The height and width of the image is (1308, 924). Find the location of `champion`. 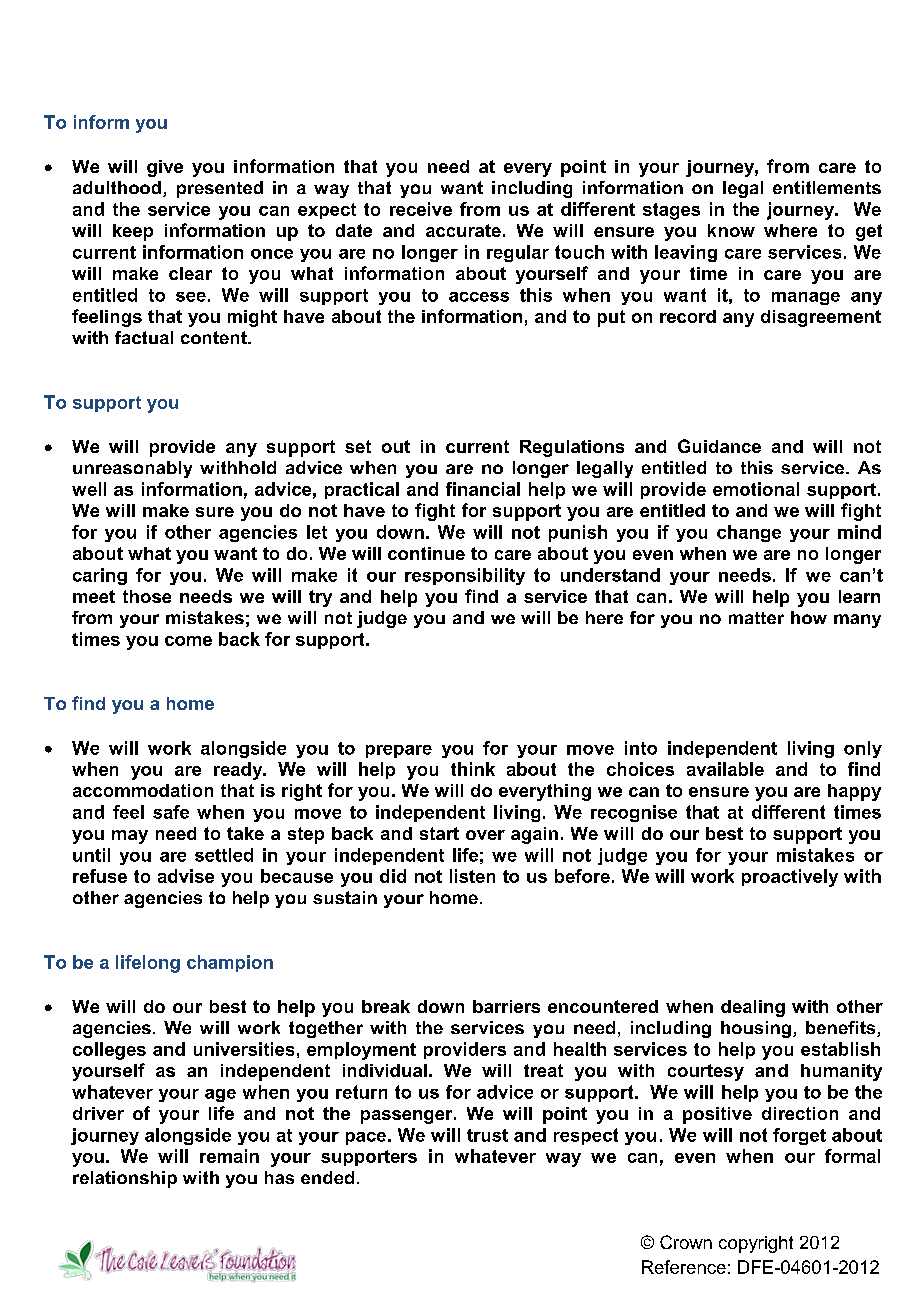

champion is located at coordinates (230, 963).
